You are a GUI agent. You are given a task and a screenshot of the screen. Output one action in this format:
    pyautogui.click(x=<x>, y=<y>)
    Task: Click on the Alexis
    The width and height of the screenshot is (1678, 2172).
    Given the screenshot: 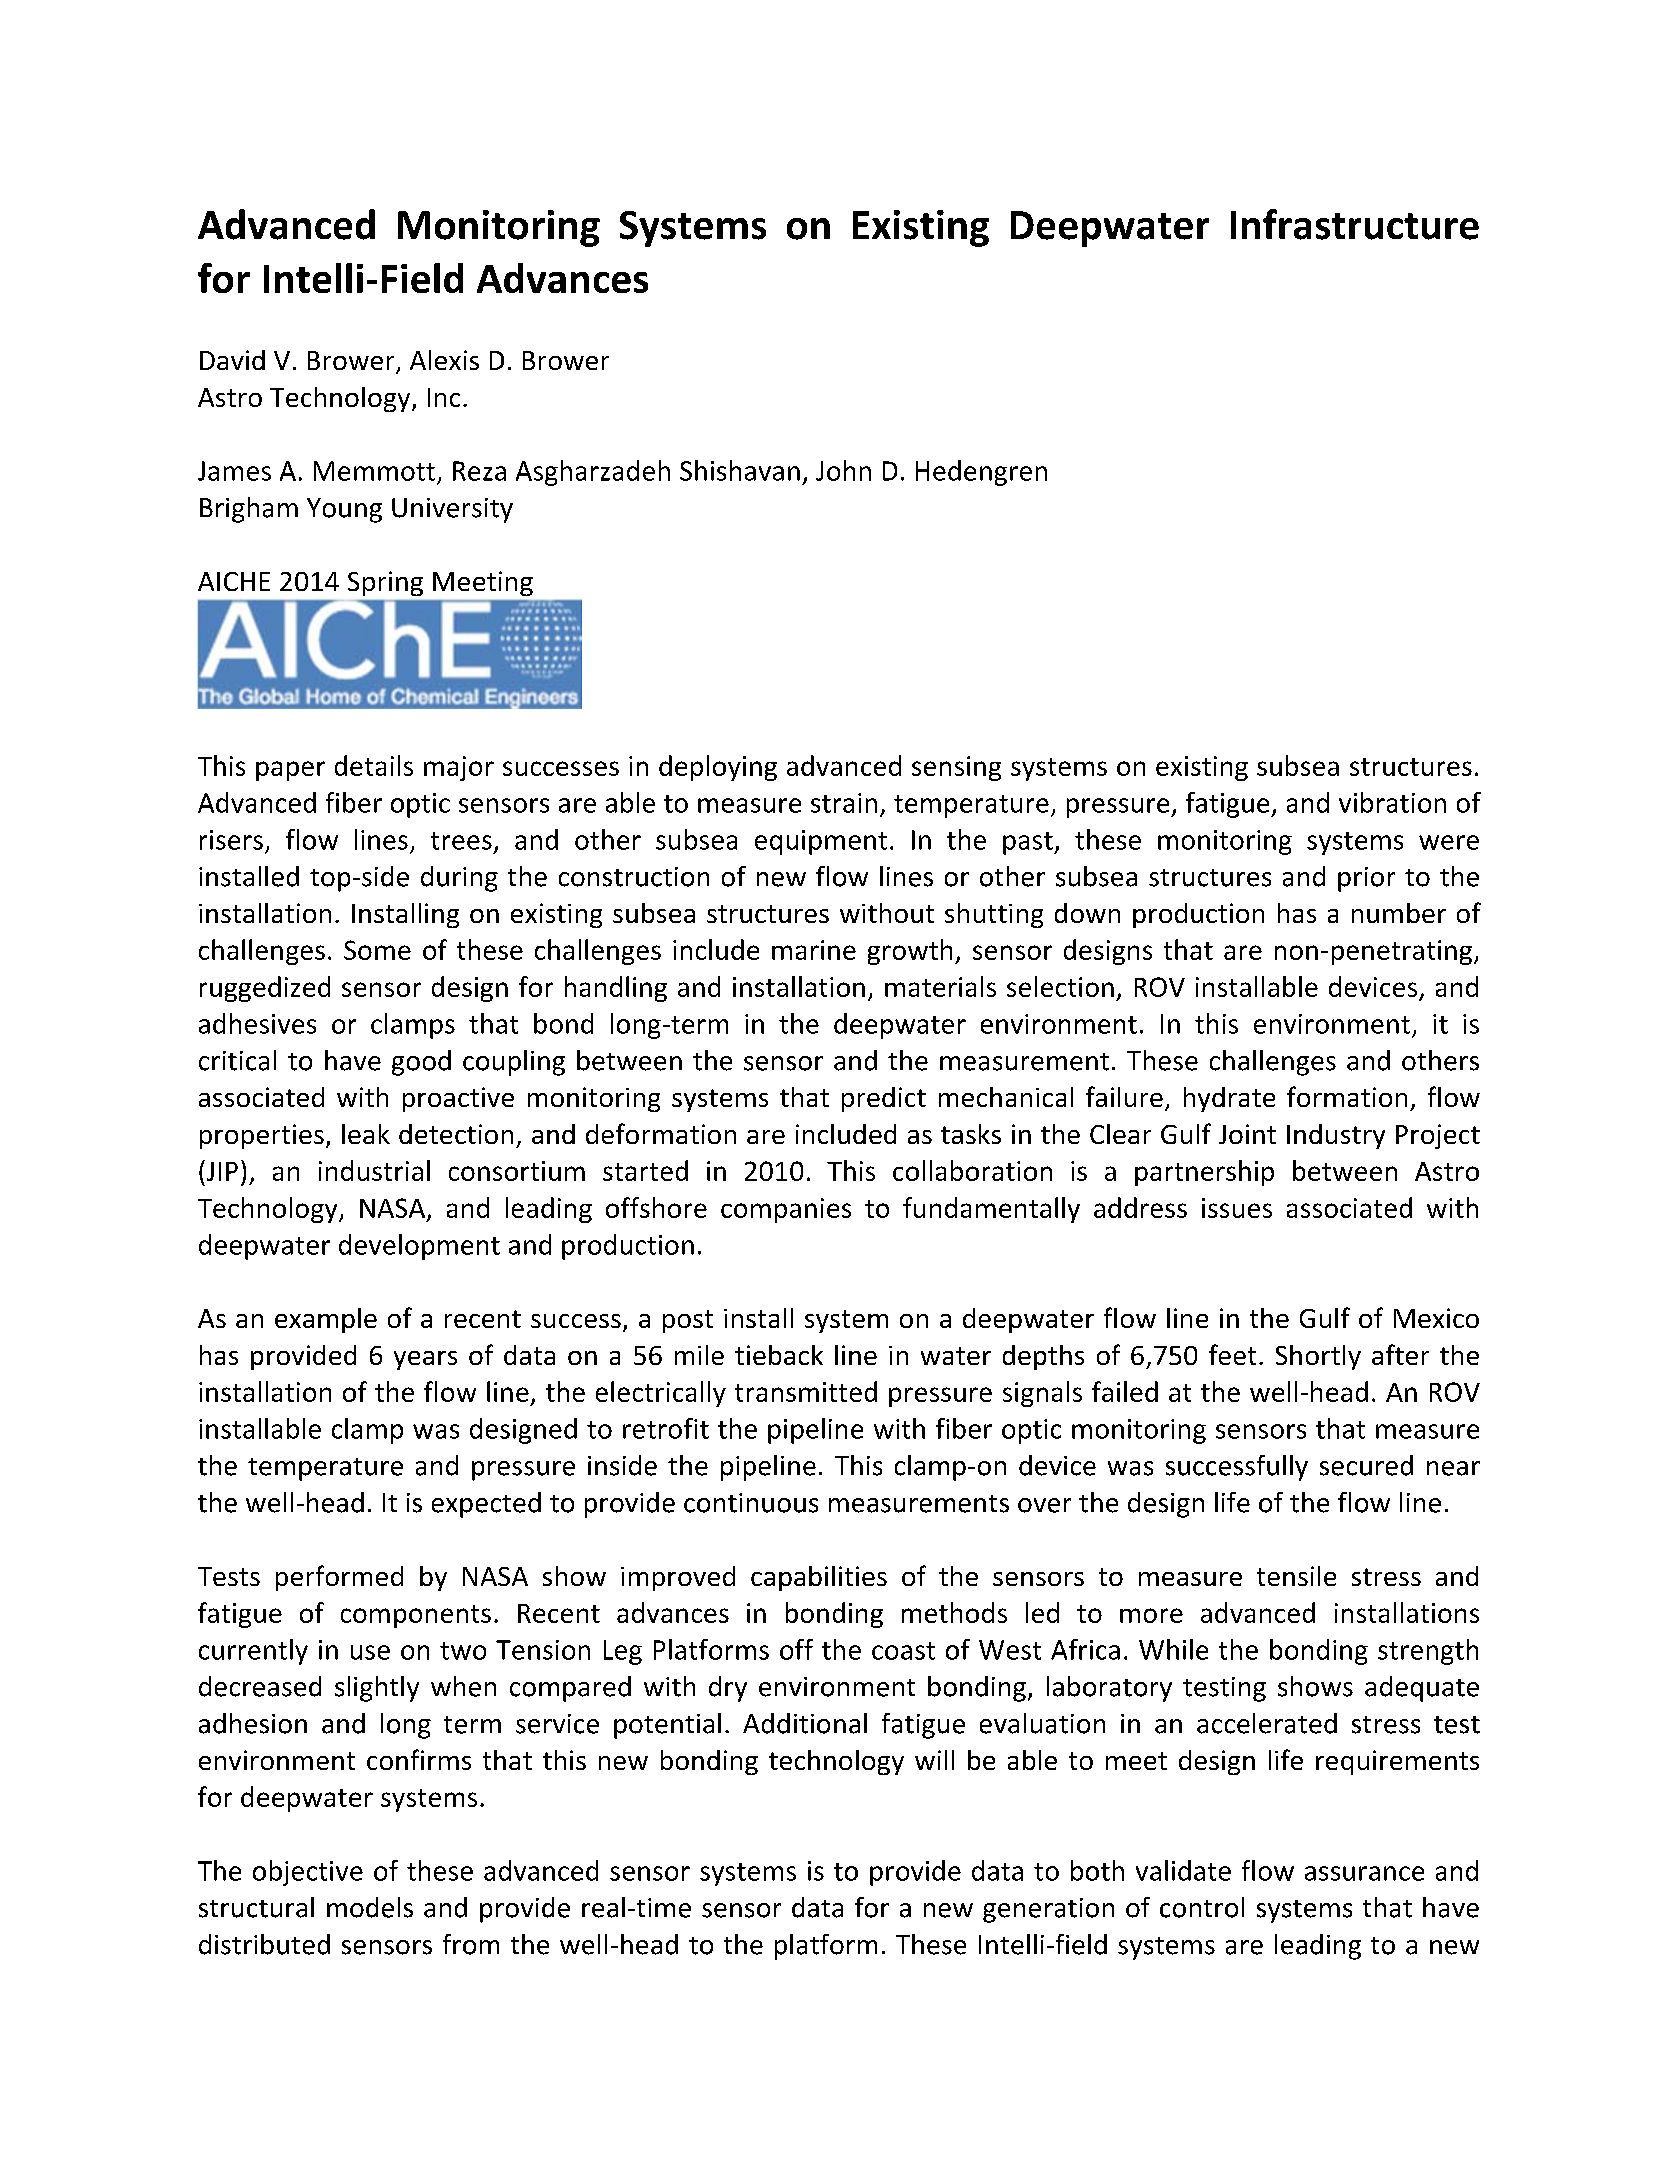 What is the action you would take?
    pyautogui.click(x=444, y=360)
